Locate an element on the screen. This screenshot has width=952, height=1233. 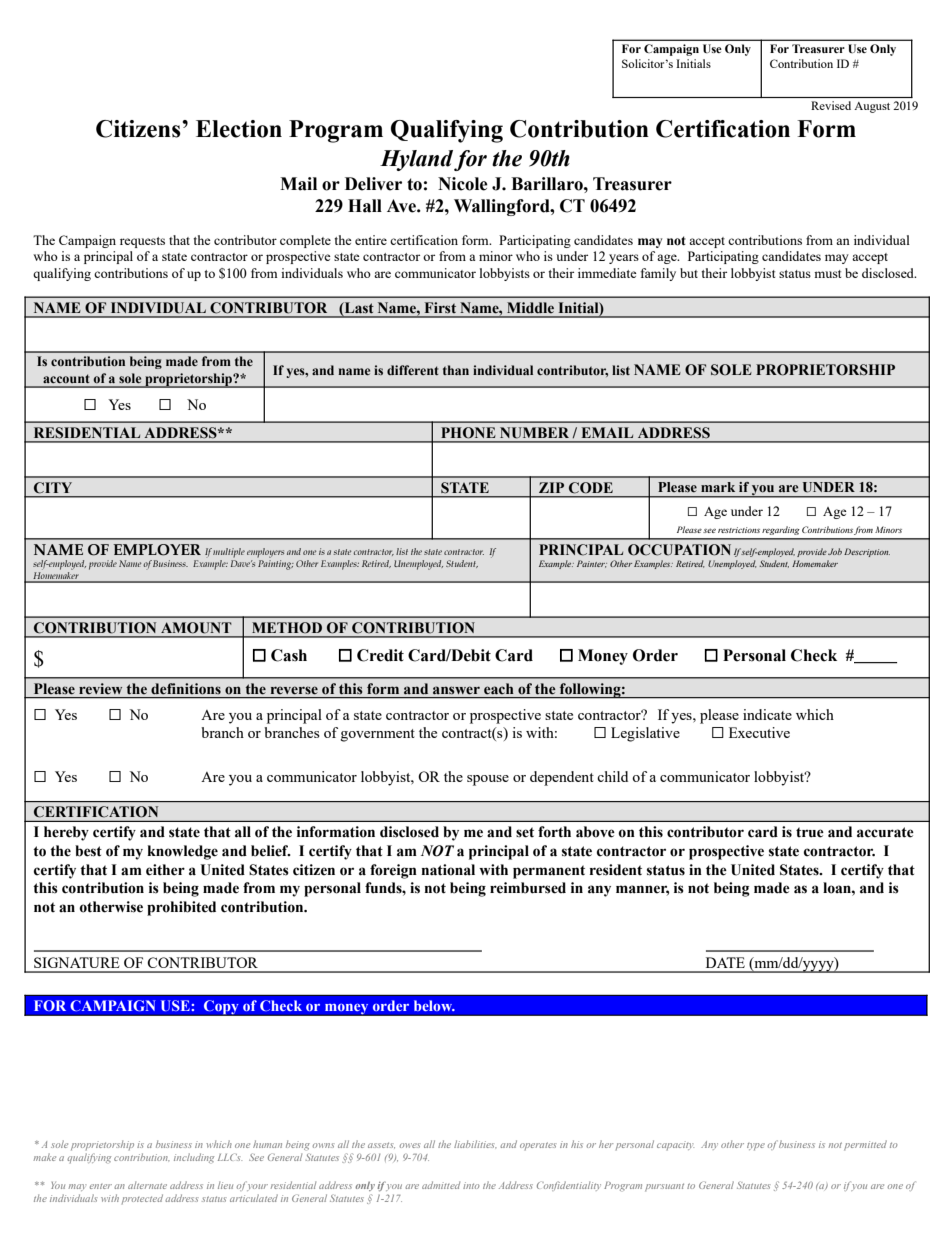
account is located at coordinates (66, 378).
